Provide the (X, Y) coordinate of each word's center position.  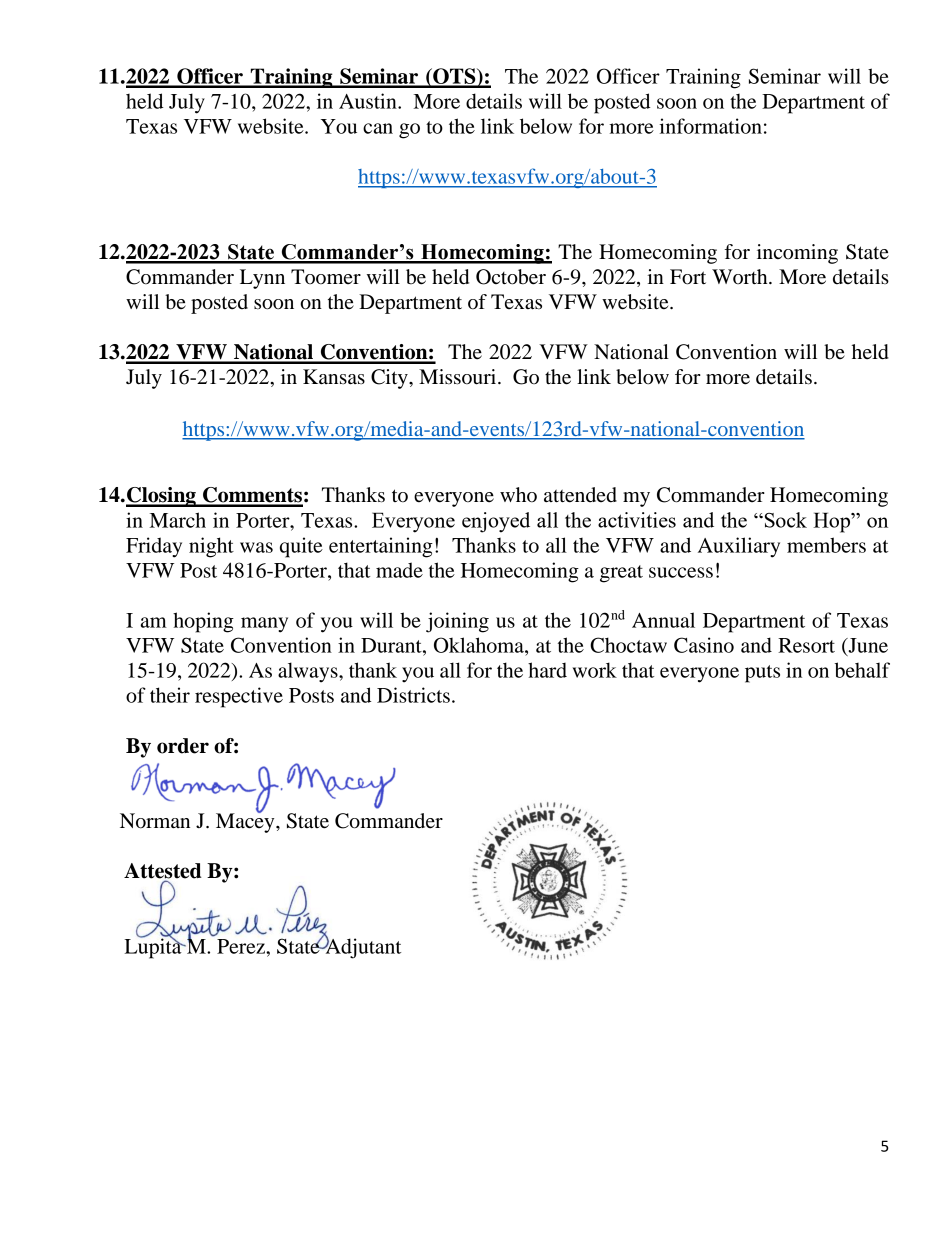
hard (547, 670)
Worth (741, 276)
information (710, 126)
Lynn (262, 279)
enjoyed (496, 522)
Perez (242, 946)
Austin (369, 101)
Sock (784, 520)
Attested (163, 872)
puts (762, 674)
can (378, 128)
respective (239, 697)
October (511, 277)
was (256, 547)
